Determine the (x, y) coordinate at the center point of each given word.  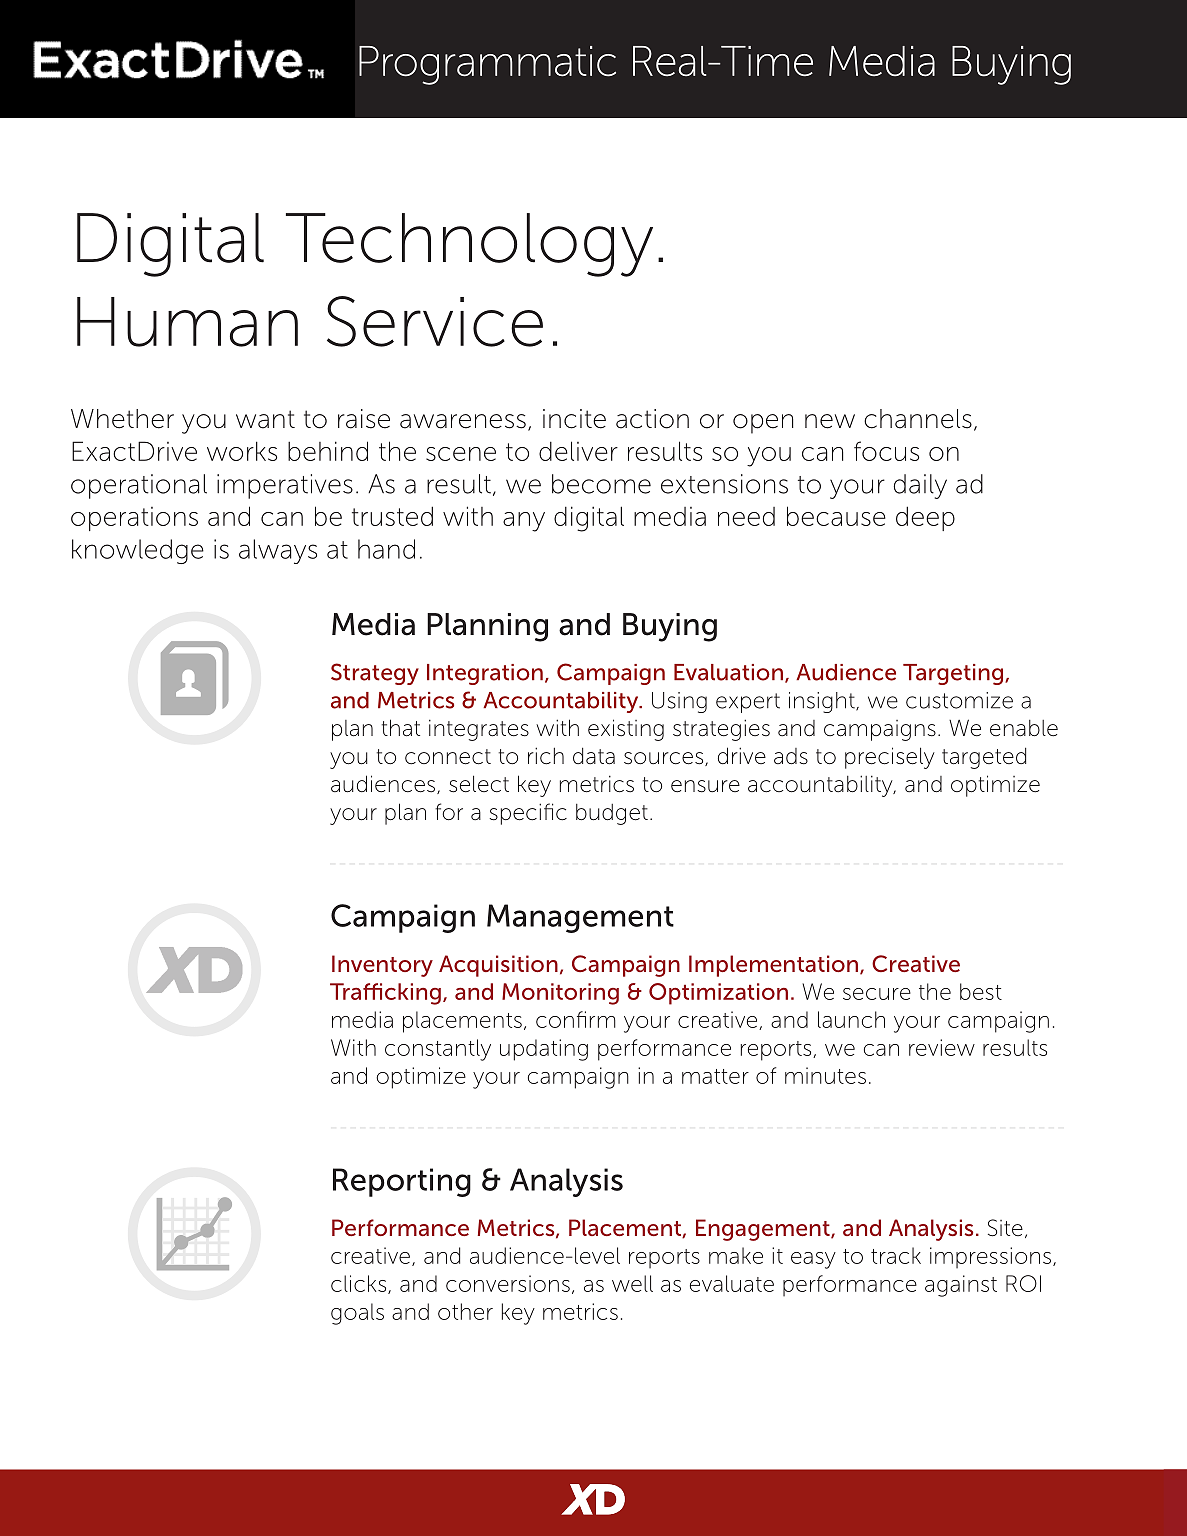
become (601, 484)
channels (918, 419)
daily (920, 486)
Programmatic (487, 65)
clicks (360, 1284)
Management (580, 918)
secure (877, 994)
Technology (469, 245)
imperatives (285, 486)
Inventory (382, 966)
